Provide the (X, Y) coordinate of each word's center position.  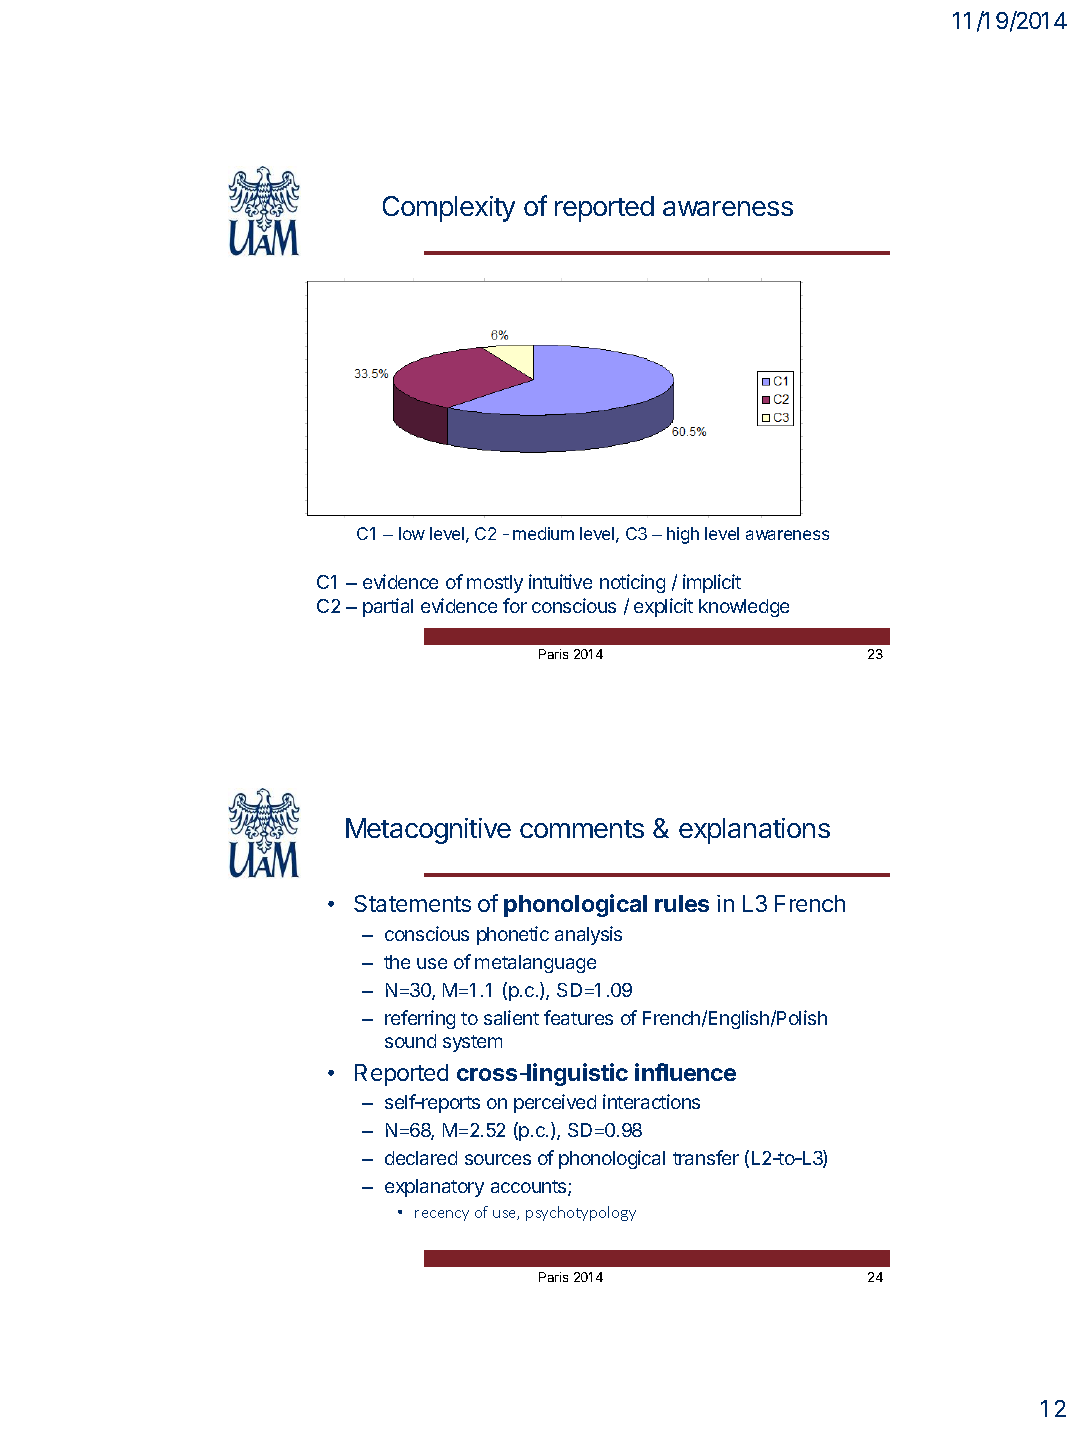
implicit (712, 583)
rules (682, 903)
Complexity (449, 209)
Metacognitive (428, 831)
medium (543, 533)
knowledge (744, 608)
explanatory (434, 1188)
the (397, 962)
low (412, 533)
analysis (588, 935)
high (683, 535)
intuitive (560, 581)
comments (582, 829)
